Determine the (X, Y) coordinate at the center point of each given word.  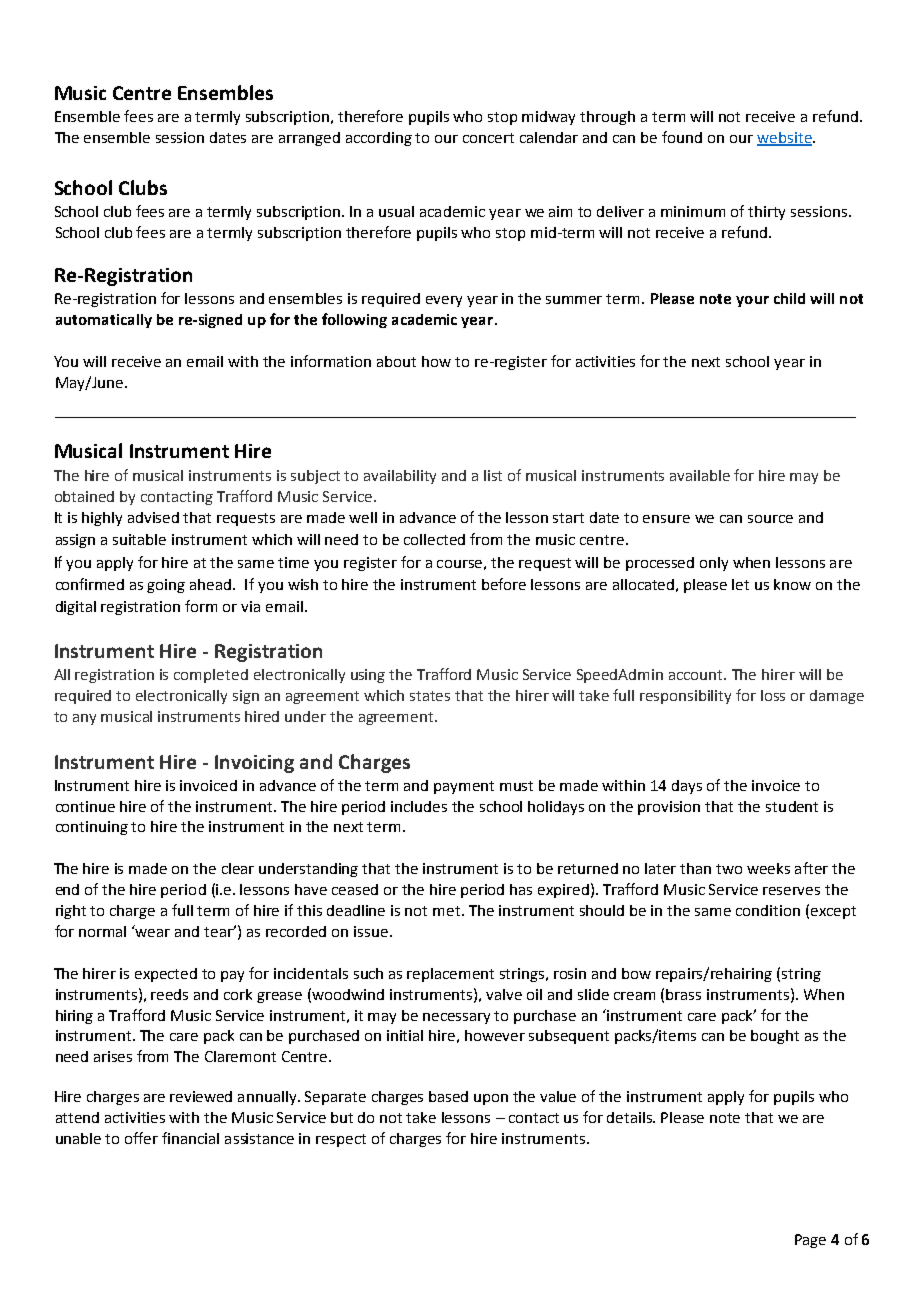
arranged (309, 139)
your (752, 301)
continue (85, 806)
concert (488, 138)
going (166, 586)
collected (434, 539)
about (396, 361)
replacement (450, 975)
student (792, 806)
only (714, 564)
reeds (169, 994)
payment (464, 787)
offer (141, 1138)
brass (683, 994)
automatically (104, 321)
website (785, 139)
